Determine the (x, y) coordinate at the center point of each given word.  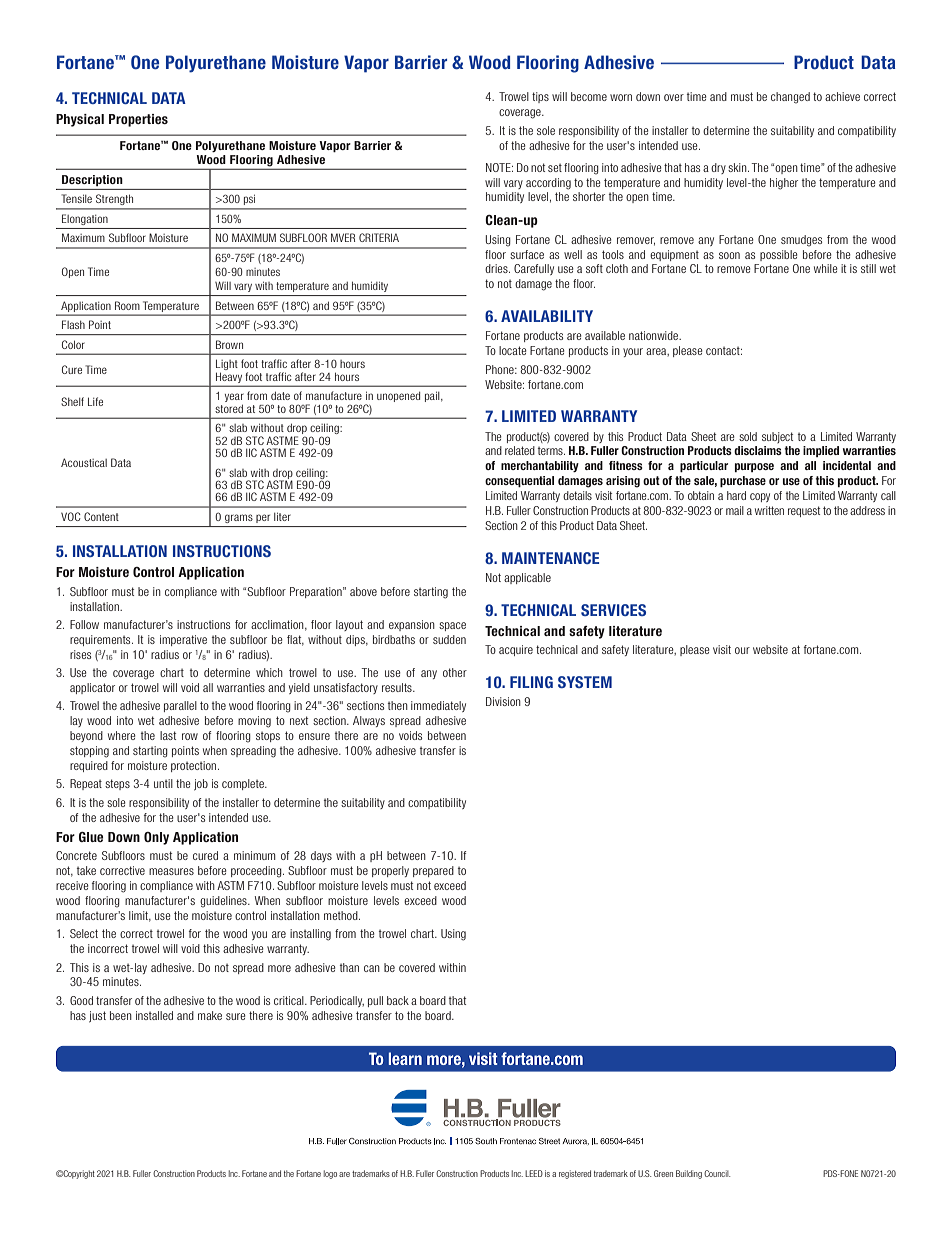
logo (330, 1174)
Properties (138, 120)
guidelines (224, 902)
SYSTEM (585, 682)
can (372, 968)
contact (724, 351)
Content (101, 516)
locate (513, 350)
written (769, 510)
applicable (527, 578)
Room (127, 305)
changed (790, 98)
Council (717, 1173)
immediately (438, 706)
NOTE (499, 167)
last (168, 735)
